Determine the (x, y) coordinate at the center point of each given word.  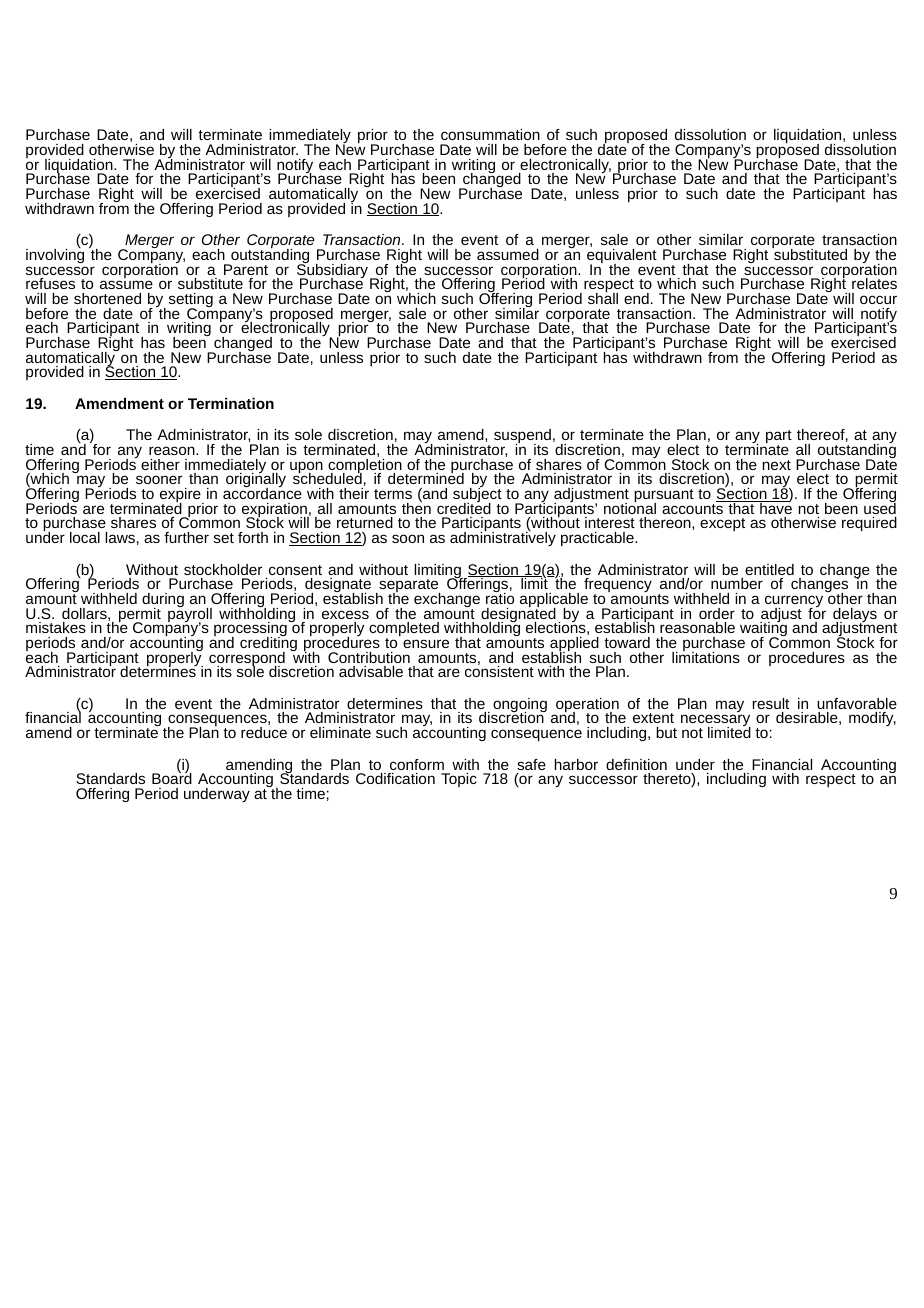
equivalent (622, 257)
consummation (490, 134)
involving (55, 255)
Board (172, 777)
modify (872, 719)
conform (417, 764)
